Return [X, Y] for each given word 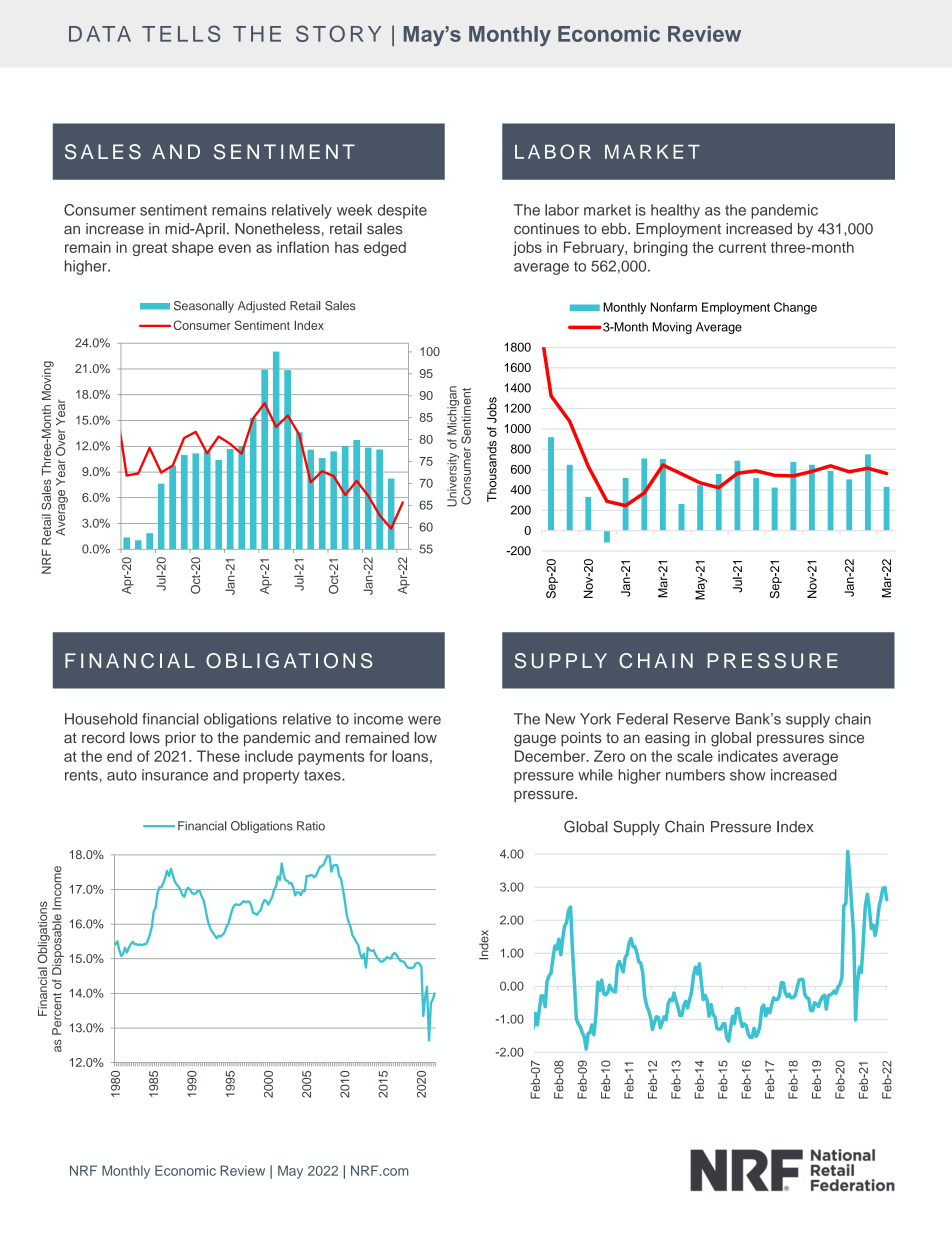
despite [402, 211]
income [378, 719]
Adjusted [261, 307]
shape [192, 248]
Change [795, 308]
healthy [675, 211]
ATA [108, 34]
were [424, 720]
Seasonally [204, 307]
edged [385, 248]
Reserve [702, 719]
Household [101, 719]
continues [546, 229]
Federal [642, 719]
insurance [175, 775]
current [742, 247]
